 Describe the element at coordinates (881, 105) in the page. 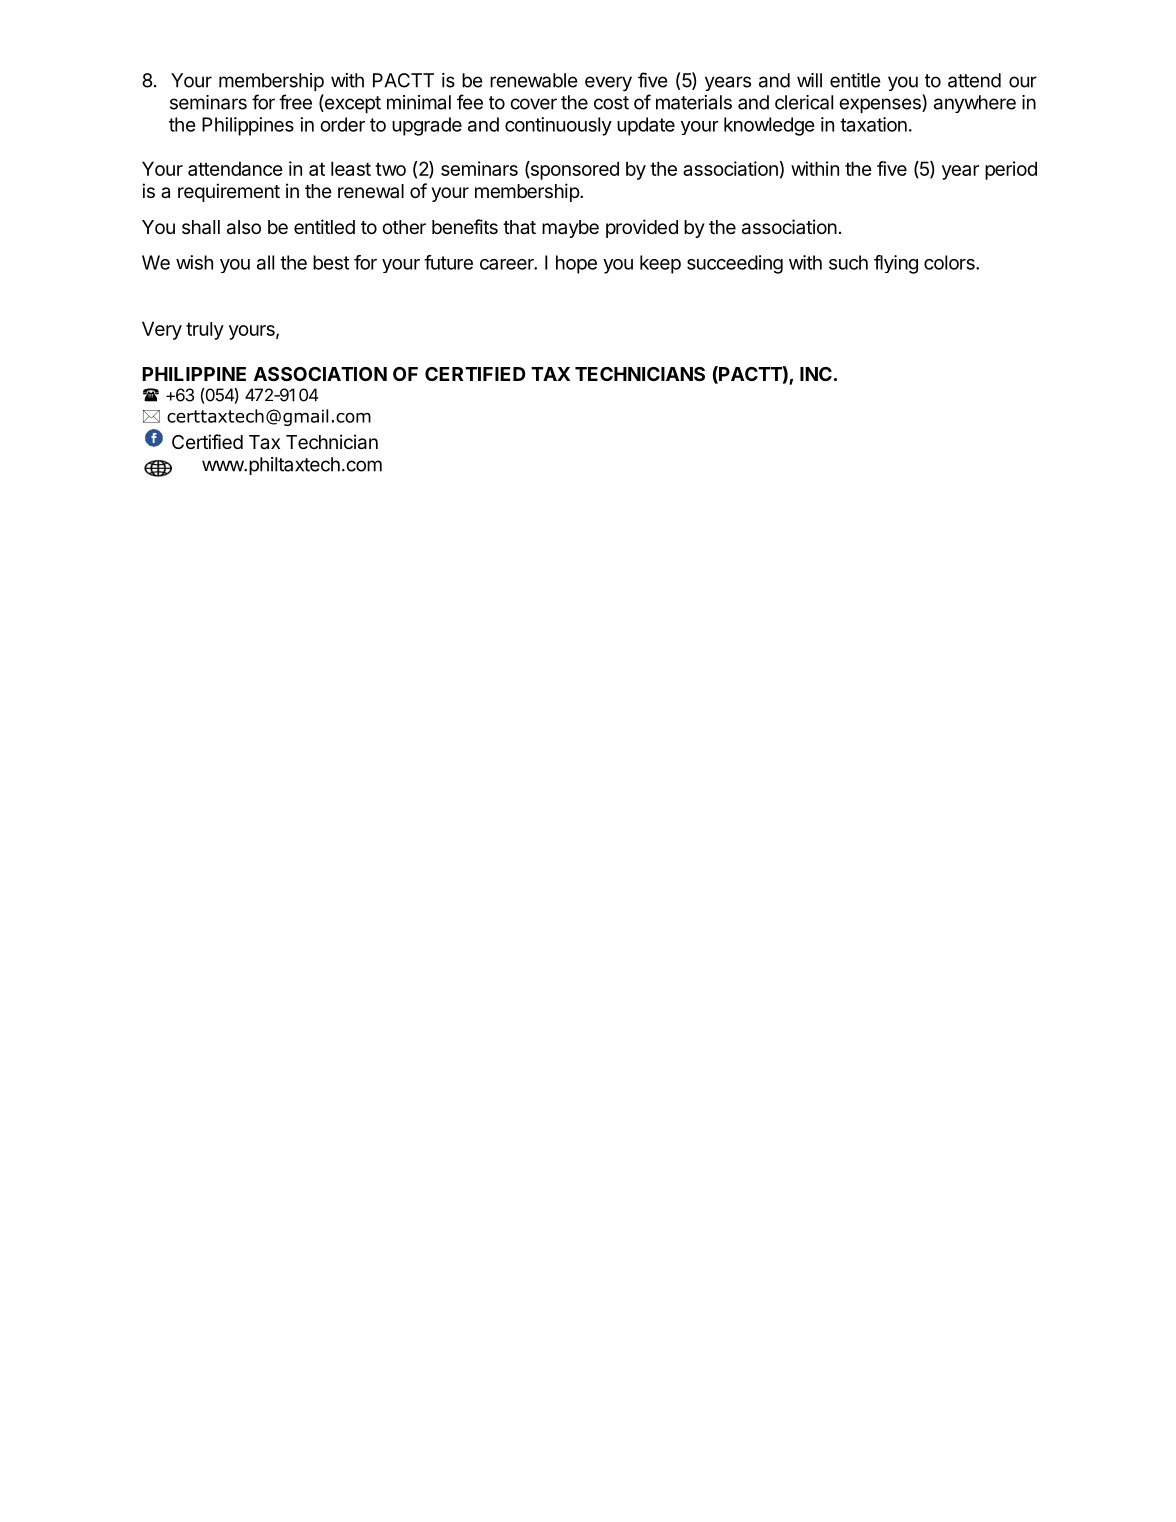

I see `expenses` at that location.
